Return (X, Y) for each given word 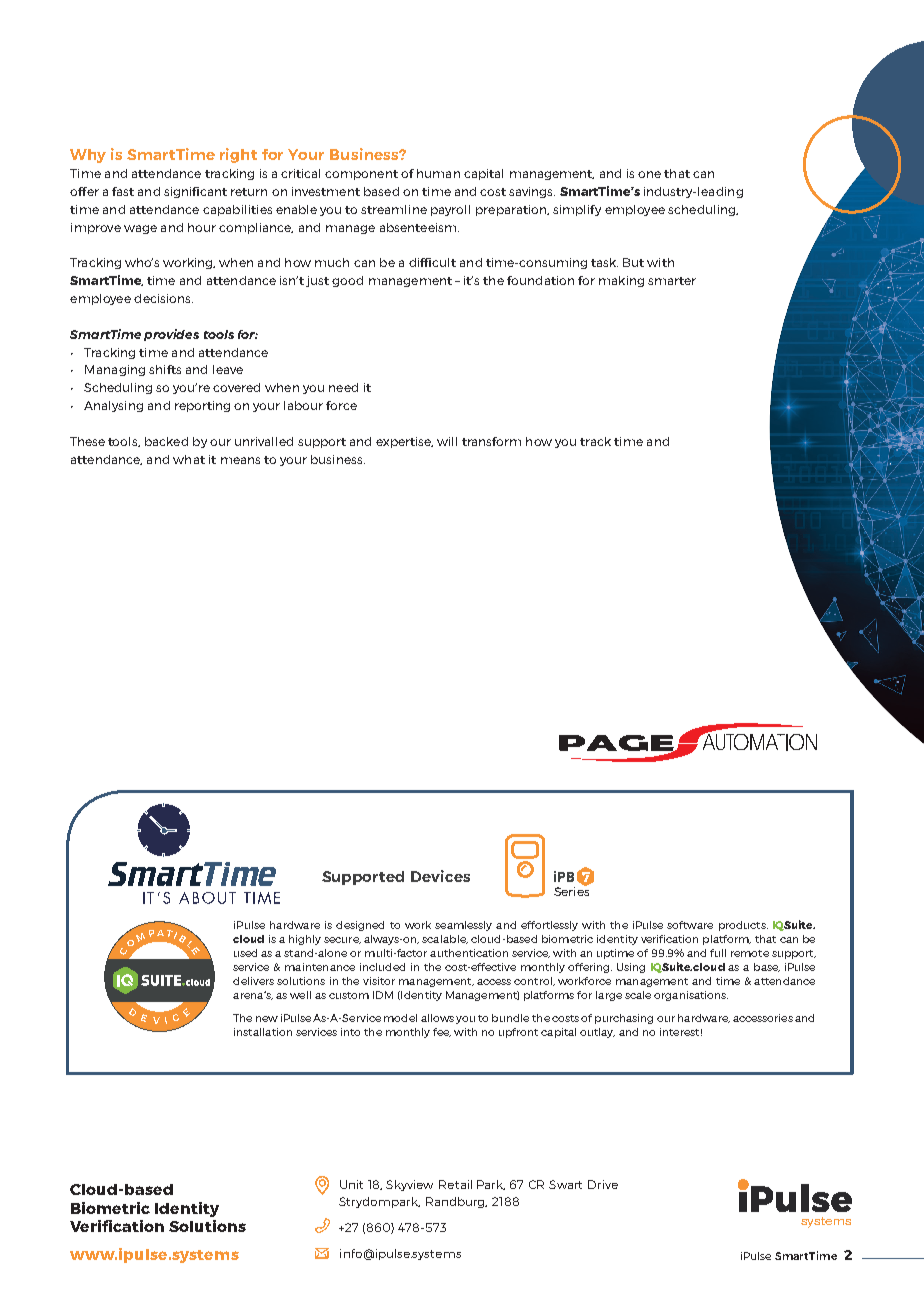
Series (571, 890)
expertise (404, 442)
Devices (440, 876)
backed (166, 441)
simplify (577, 210)
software (690, 925)
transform (491, 441)
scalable (445, 939)
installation (263, 1032)
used (245, 953)
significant (195, 192)
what (189, 459)
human (438, 173)
